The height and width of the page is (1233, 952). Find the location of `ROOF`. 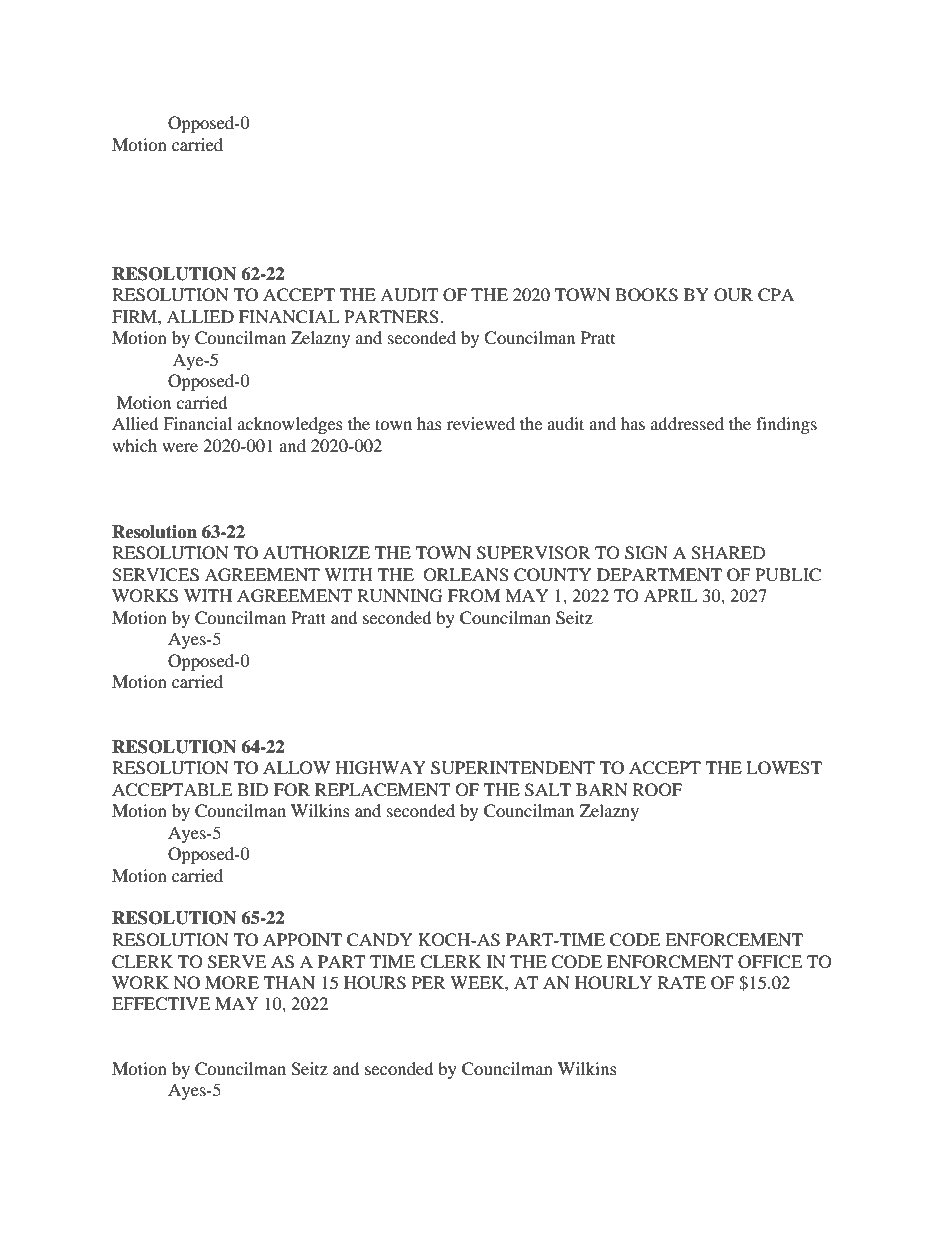

ROOF is located at coordinates (657, 790).
